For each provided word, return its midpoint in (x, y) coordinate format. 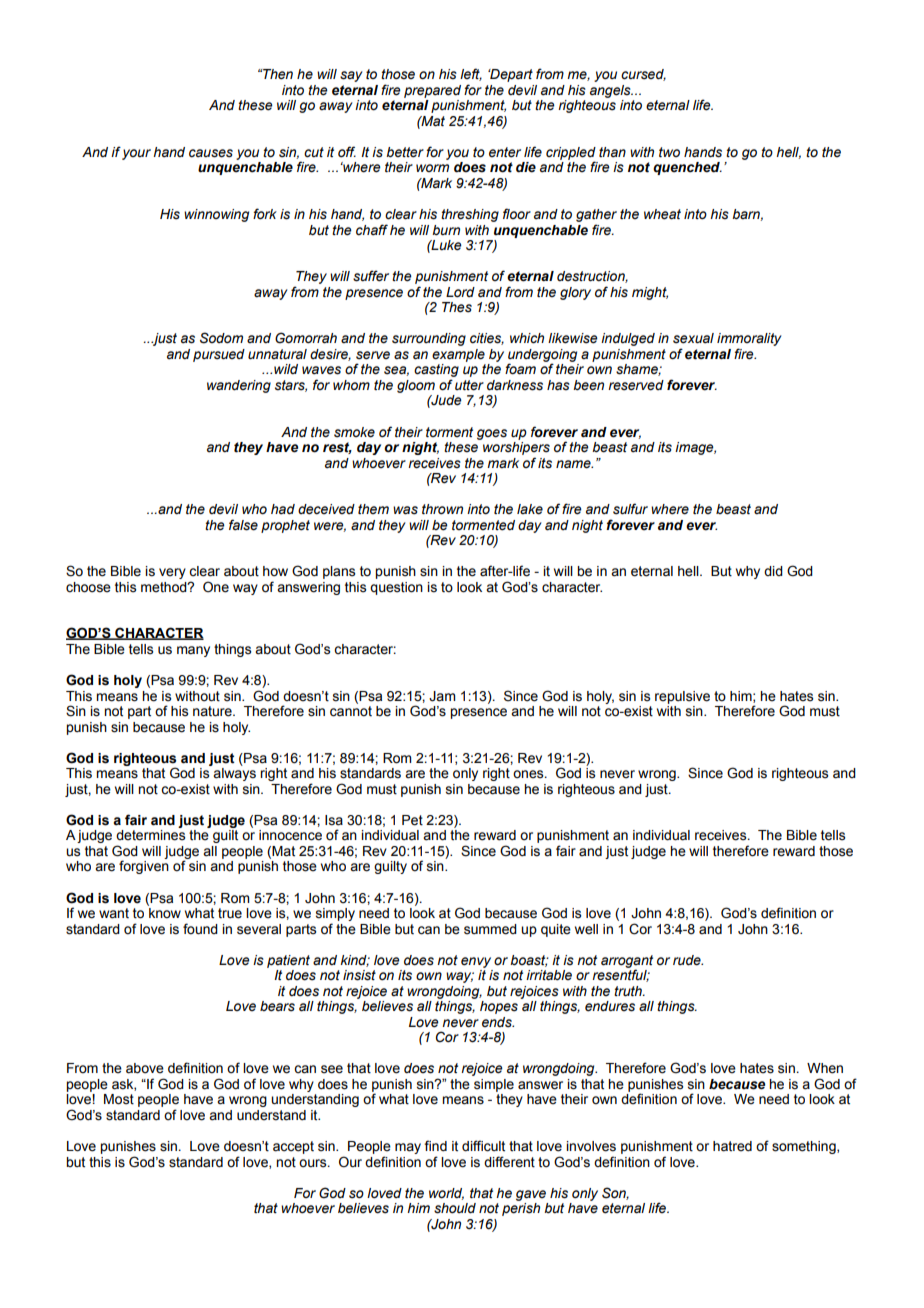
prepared (432, 91)
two (669, 152)
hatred (732, 1146)
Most (119, 1099)
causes (211, 153)
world (446, 1194)
